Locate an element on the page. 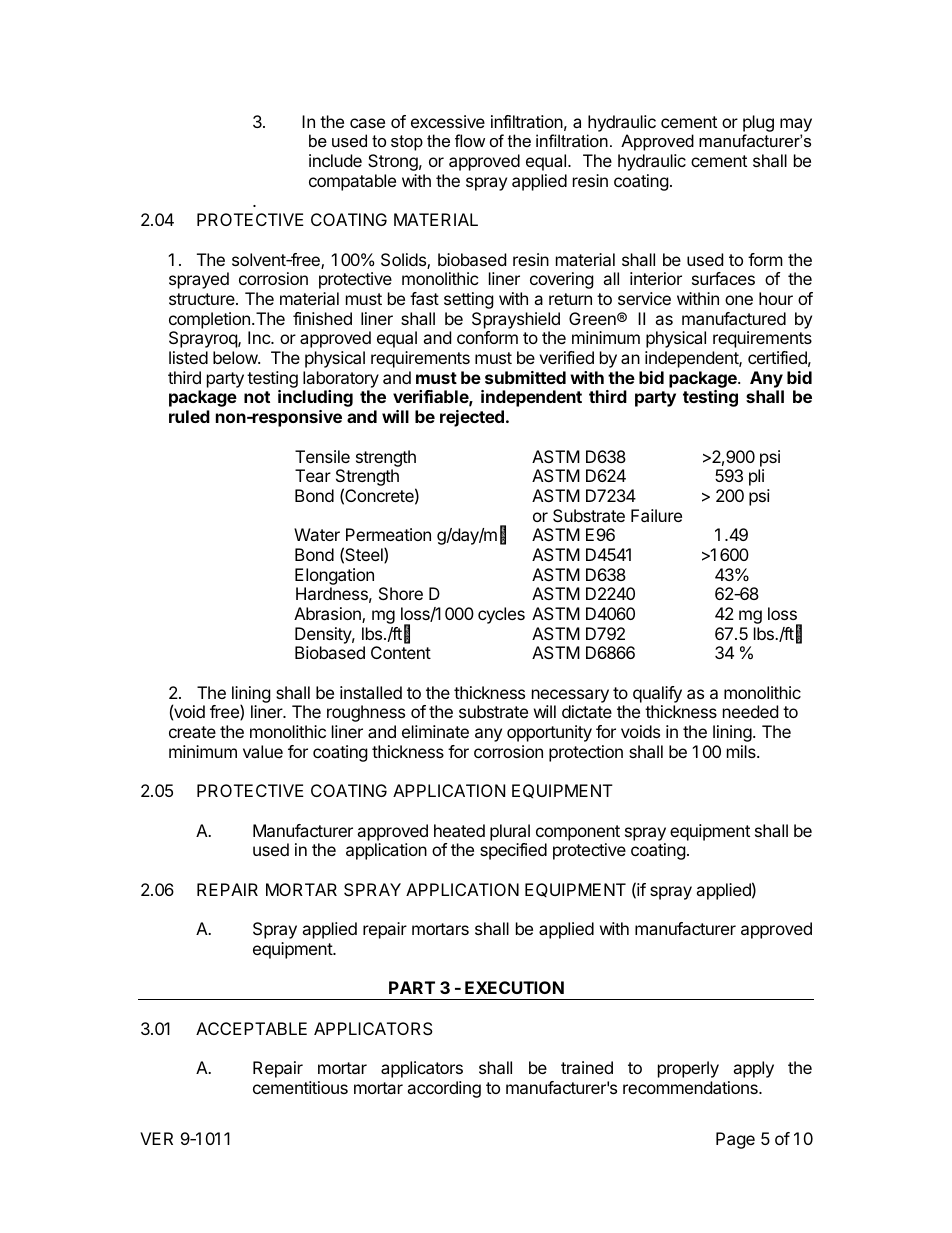 The height and width of the page is (1233, 952). according is located at coordinates (444, 1089).
